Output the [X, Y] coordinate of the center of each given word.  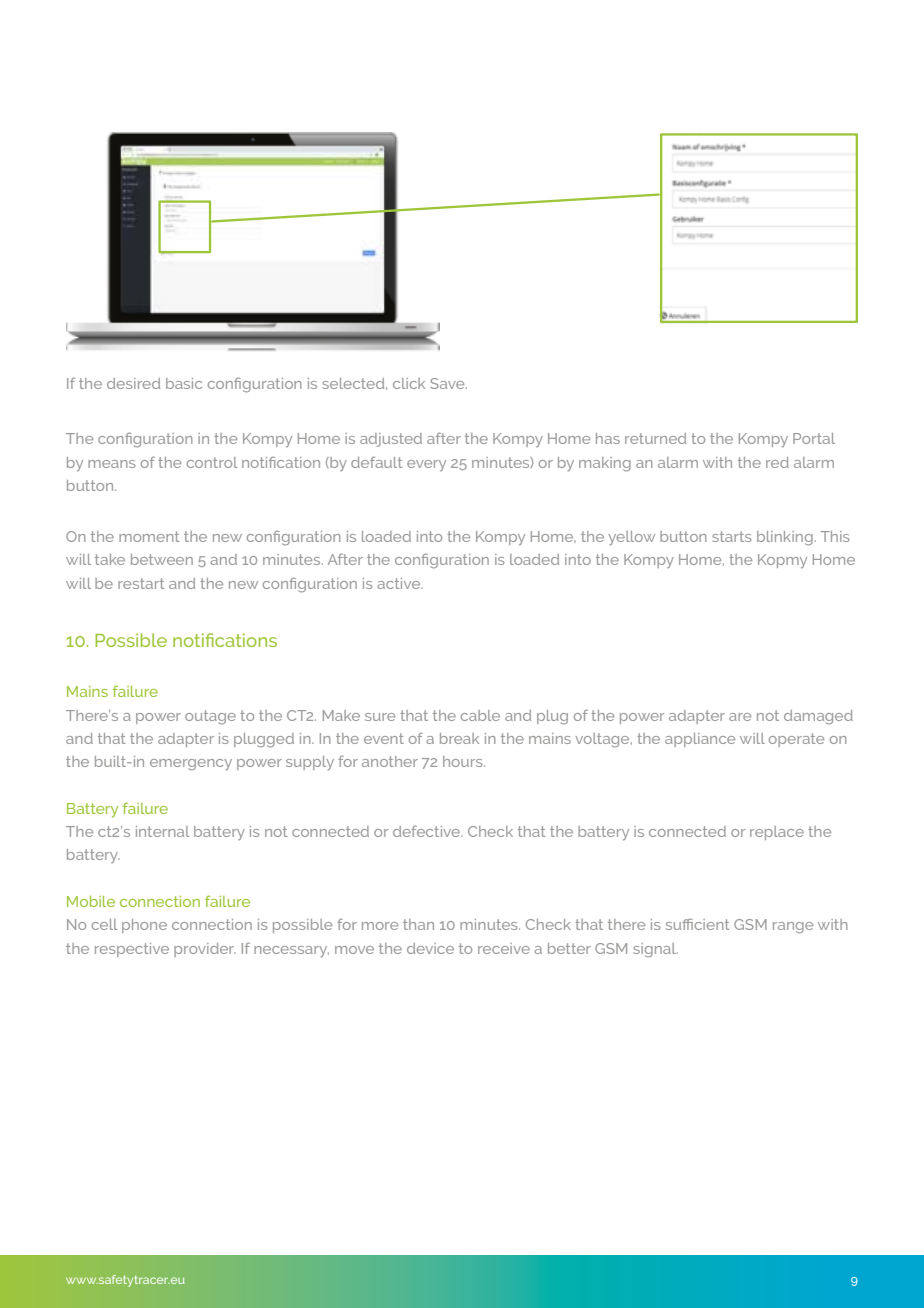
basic [184, 383]
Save [448, 383]
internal [162, 831]
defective [428, 831]
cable [480, 715]
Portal [814, 438]
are [740, 717]
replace [777, 833]
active [400, 583]
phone [144, 926]
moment [149, 536]
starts [732, 536]
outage [210, 717]
